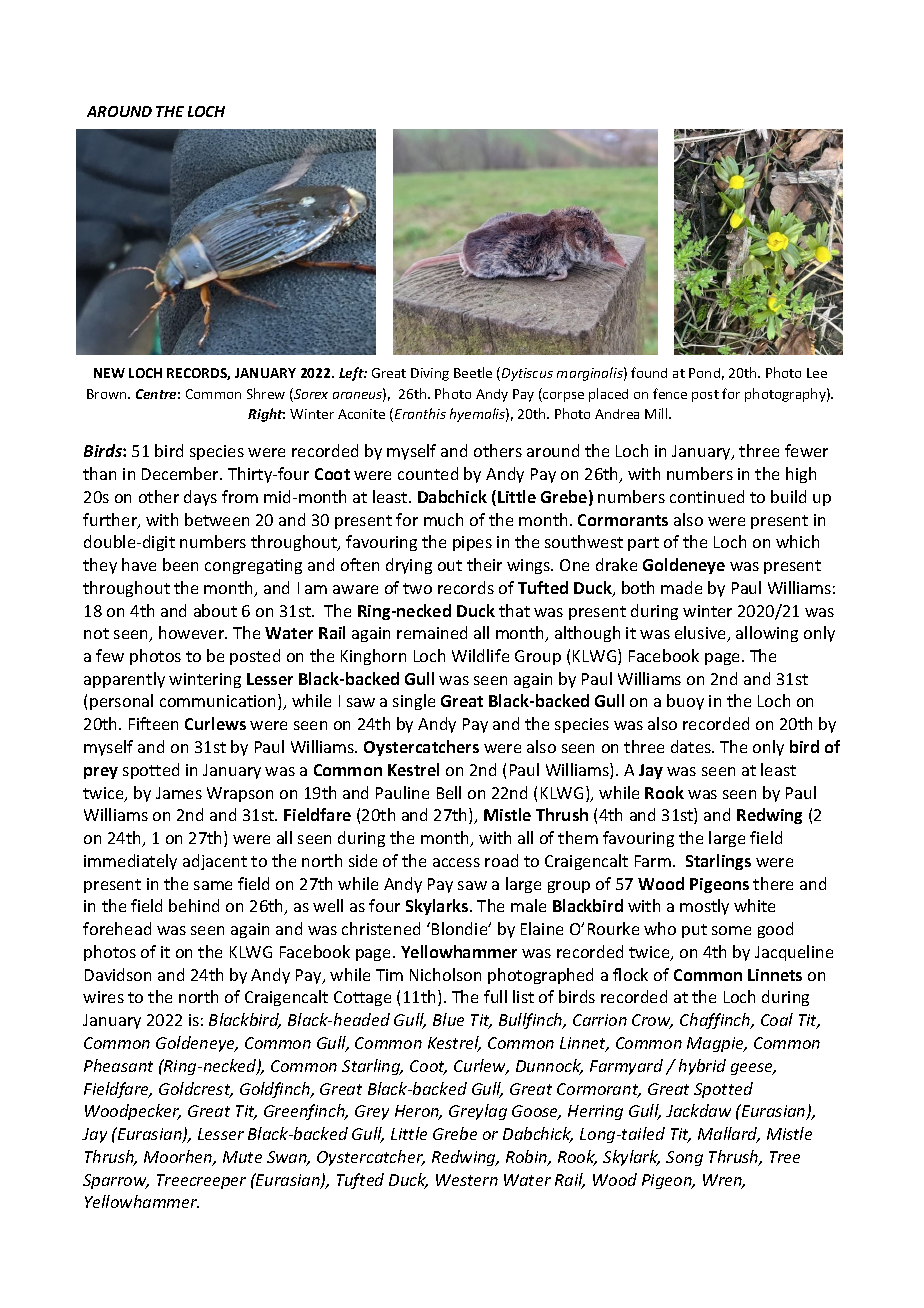  What do you see at coordinates (242, 1157) in the document?
I see `Mute` at bounding box center [242, 1157].
